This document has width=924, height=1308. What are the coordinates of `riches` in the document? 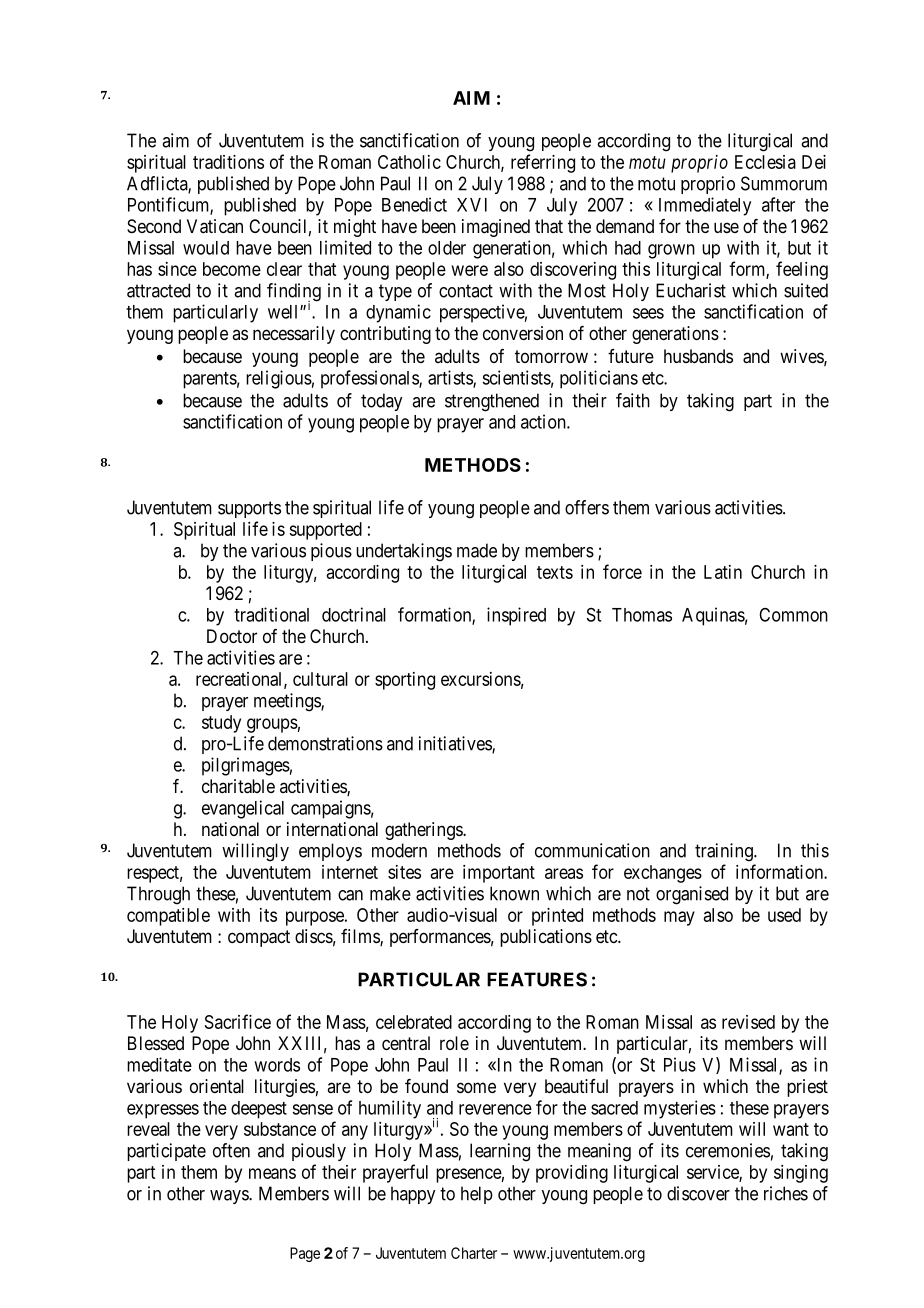 It's located at (786, 1193).
